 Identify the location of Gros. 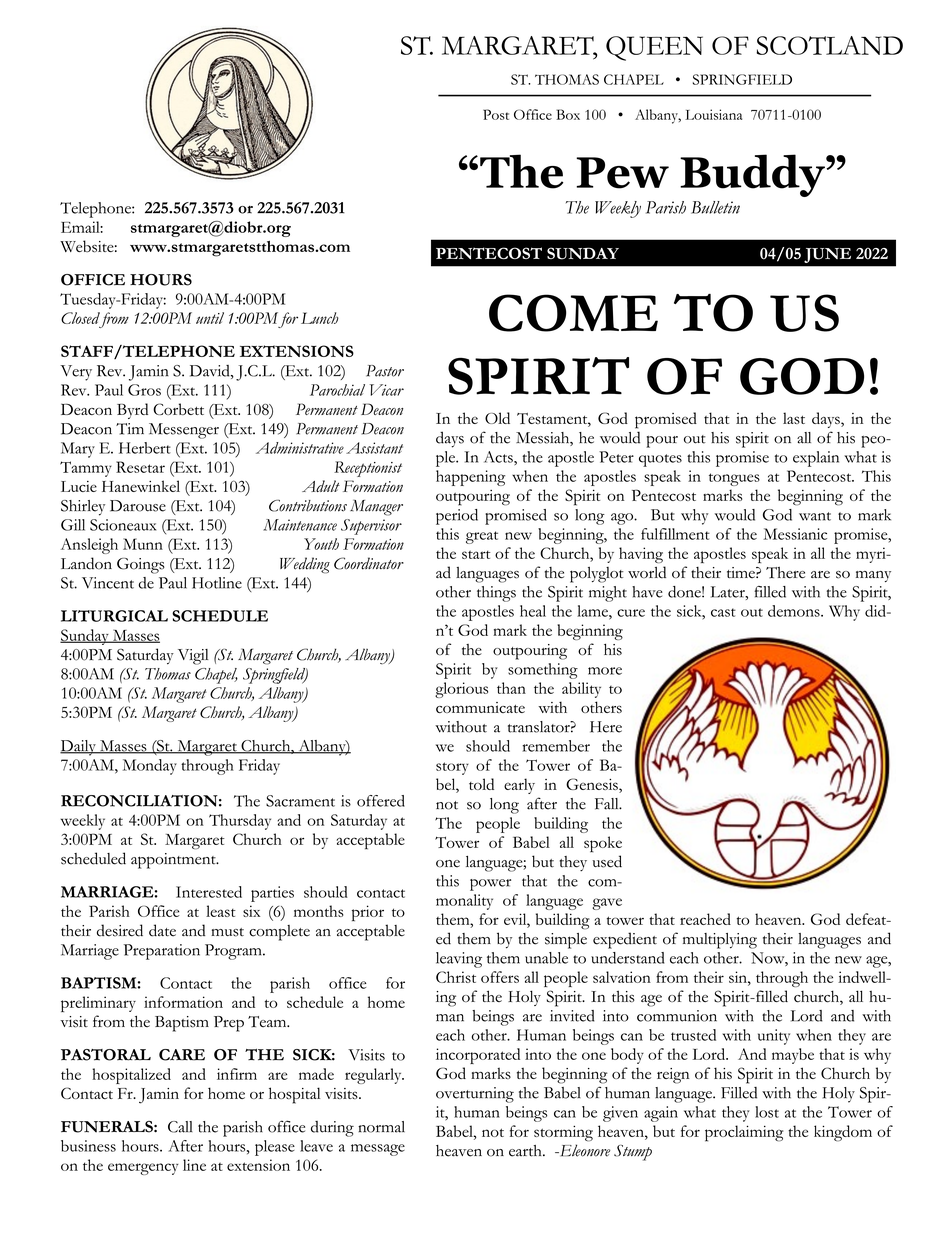
(144, 390).
